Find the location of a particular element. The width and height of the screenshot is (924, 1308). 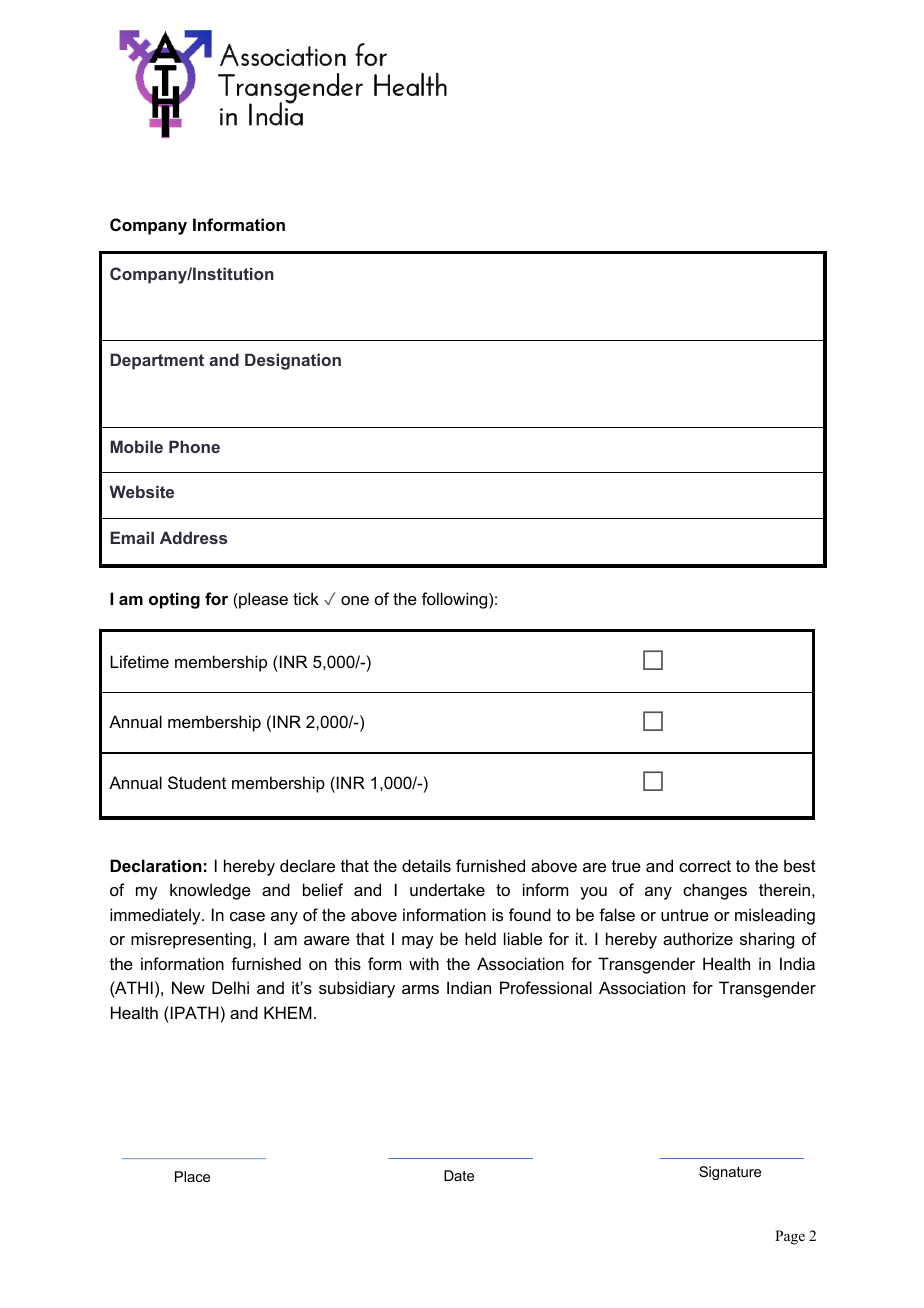

authorize is located at coordinates (698, 938).
